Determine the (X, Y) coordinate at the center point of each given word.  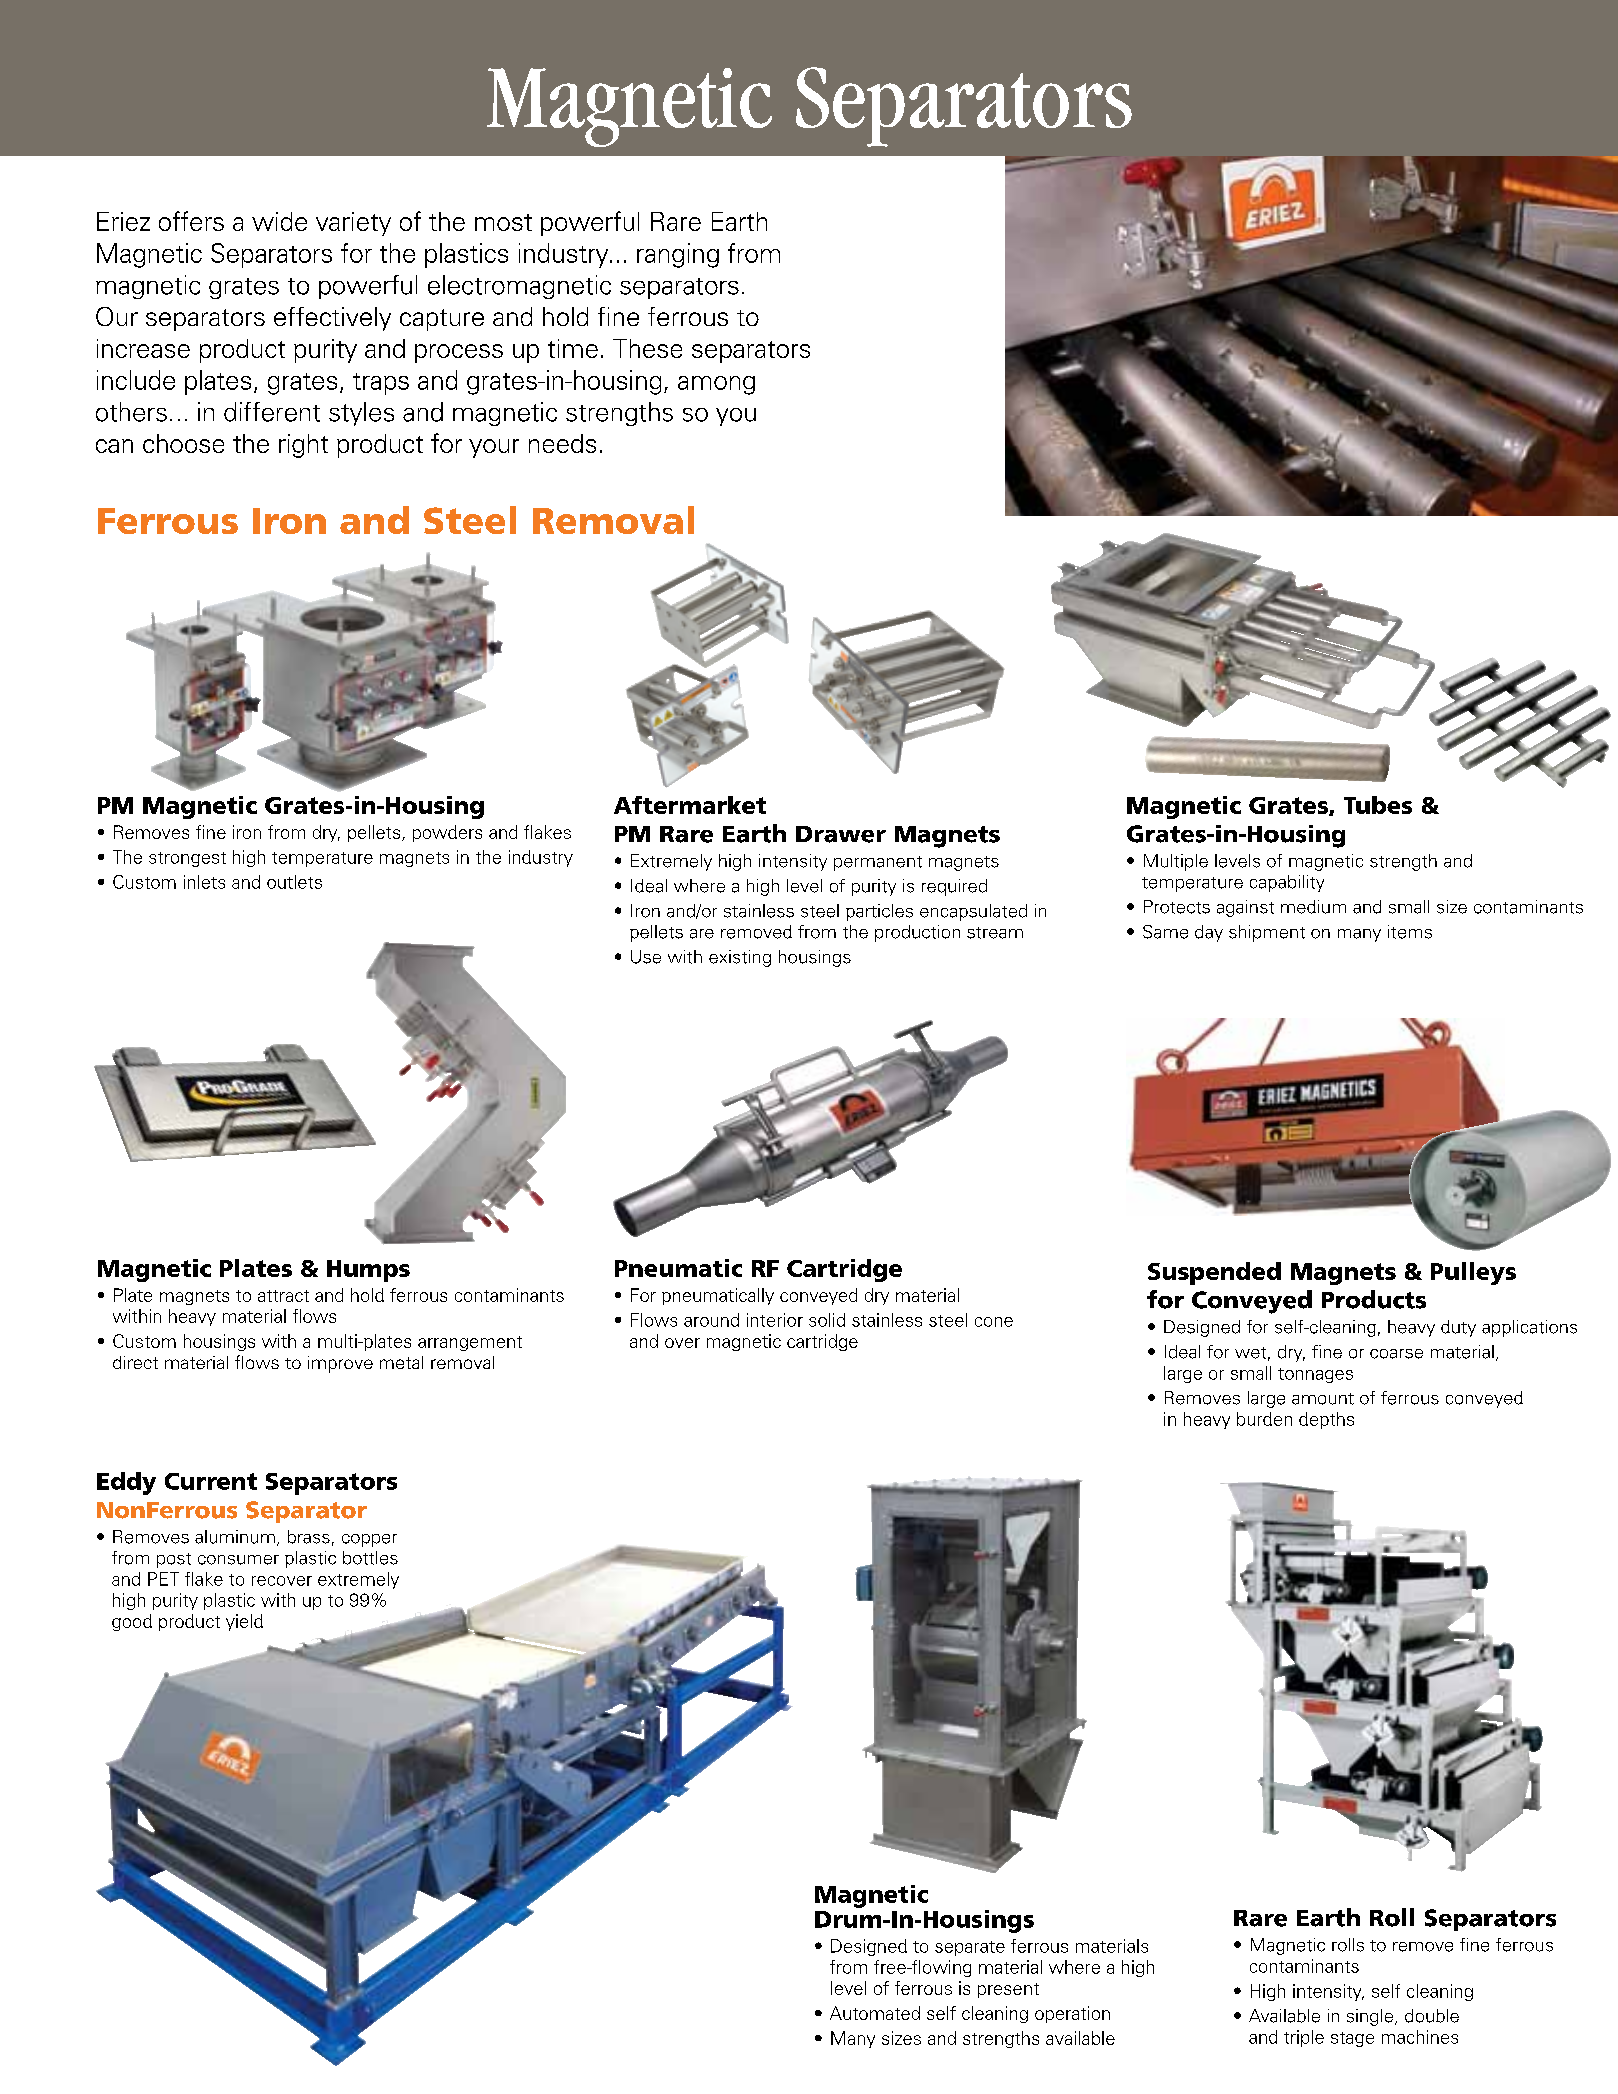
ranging (678, 255)
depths (1326, 1420)
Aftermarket (690, 805)
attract (283, 1296)
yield (244, 1622)
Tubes (1378, 805)
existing (740, 958)
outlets (294, 882)
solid (827, 1320)
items (1410, 932)
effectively (332, 319)
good (132, 1622)
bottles (370, 1558)
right (303, 446)
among (716, 385)
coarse (1396, 1354)
